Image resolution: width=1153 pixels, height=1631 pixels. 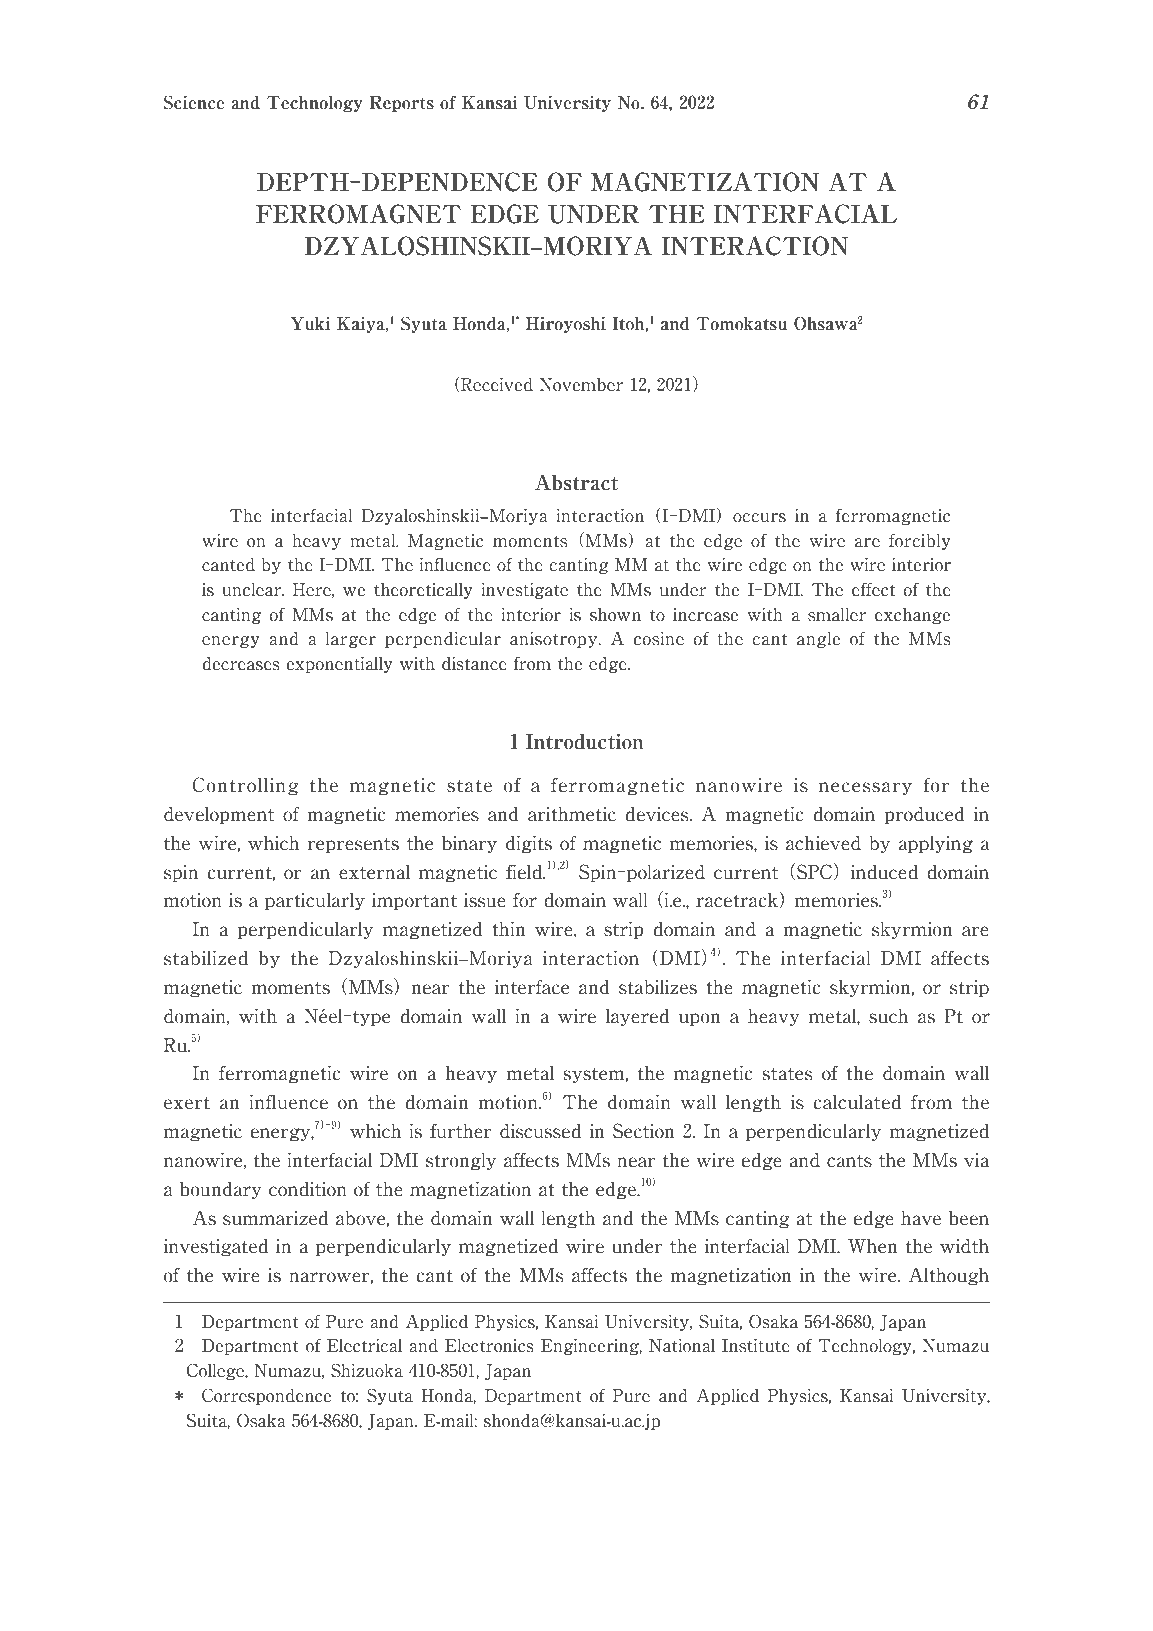 I want to click on November, so click(x=581, y=385).
